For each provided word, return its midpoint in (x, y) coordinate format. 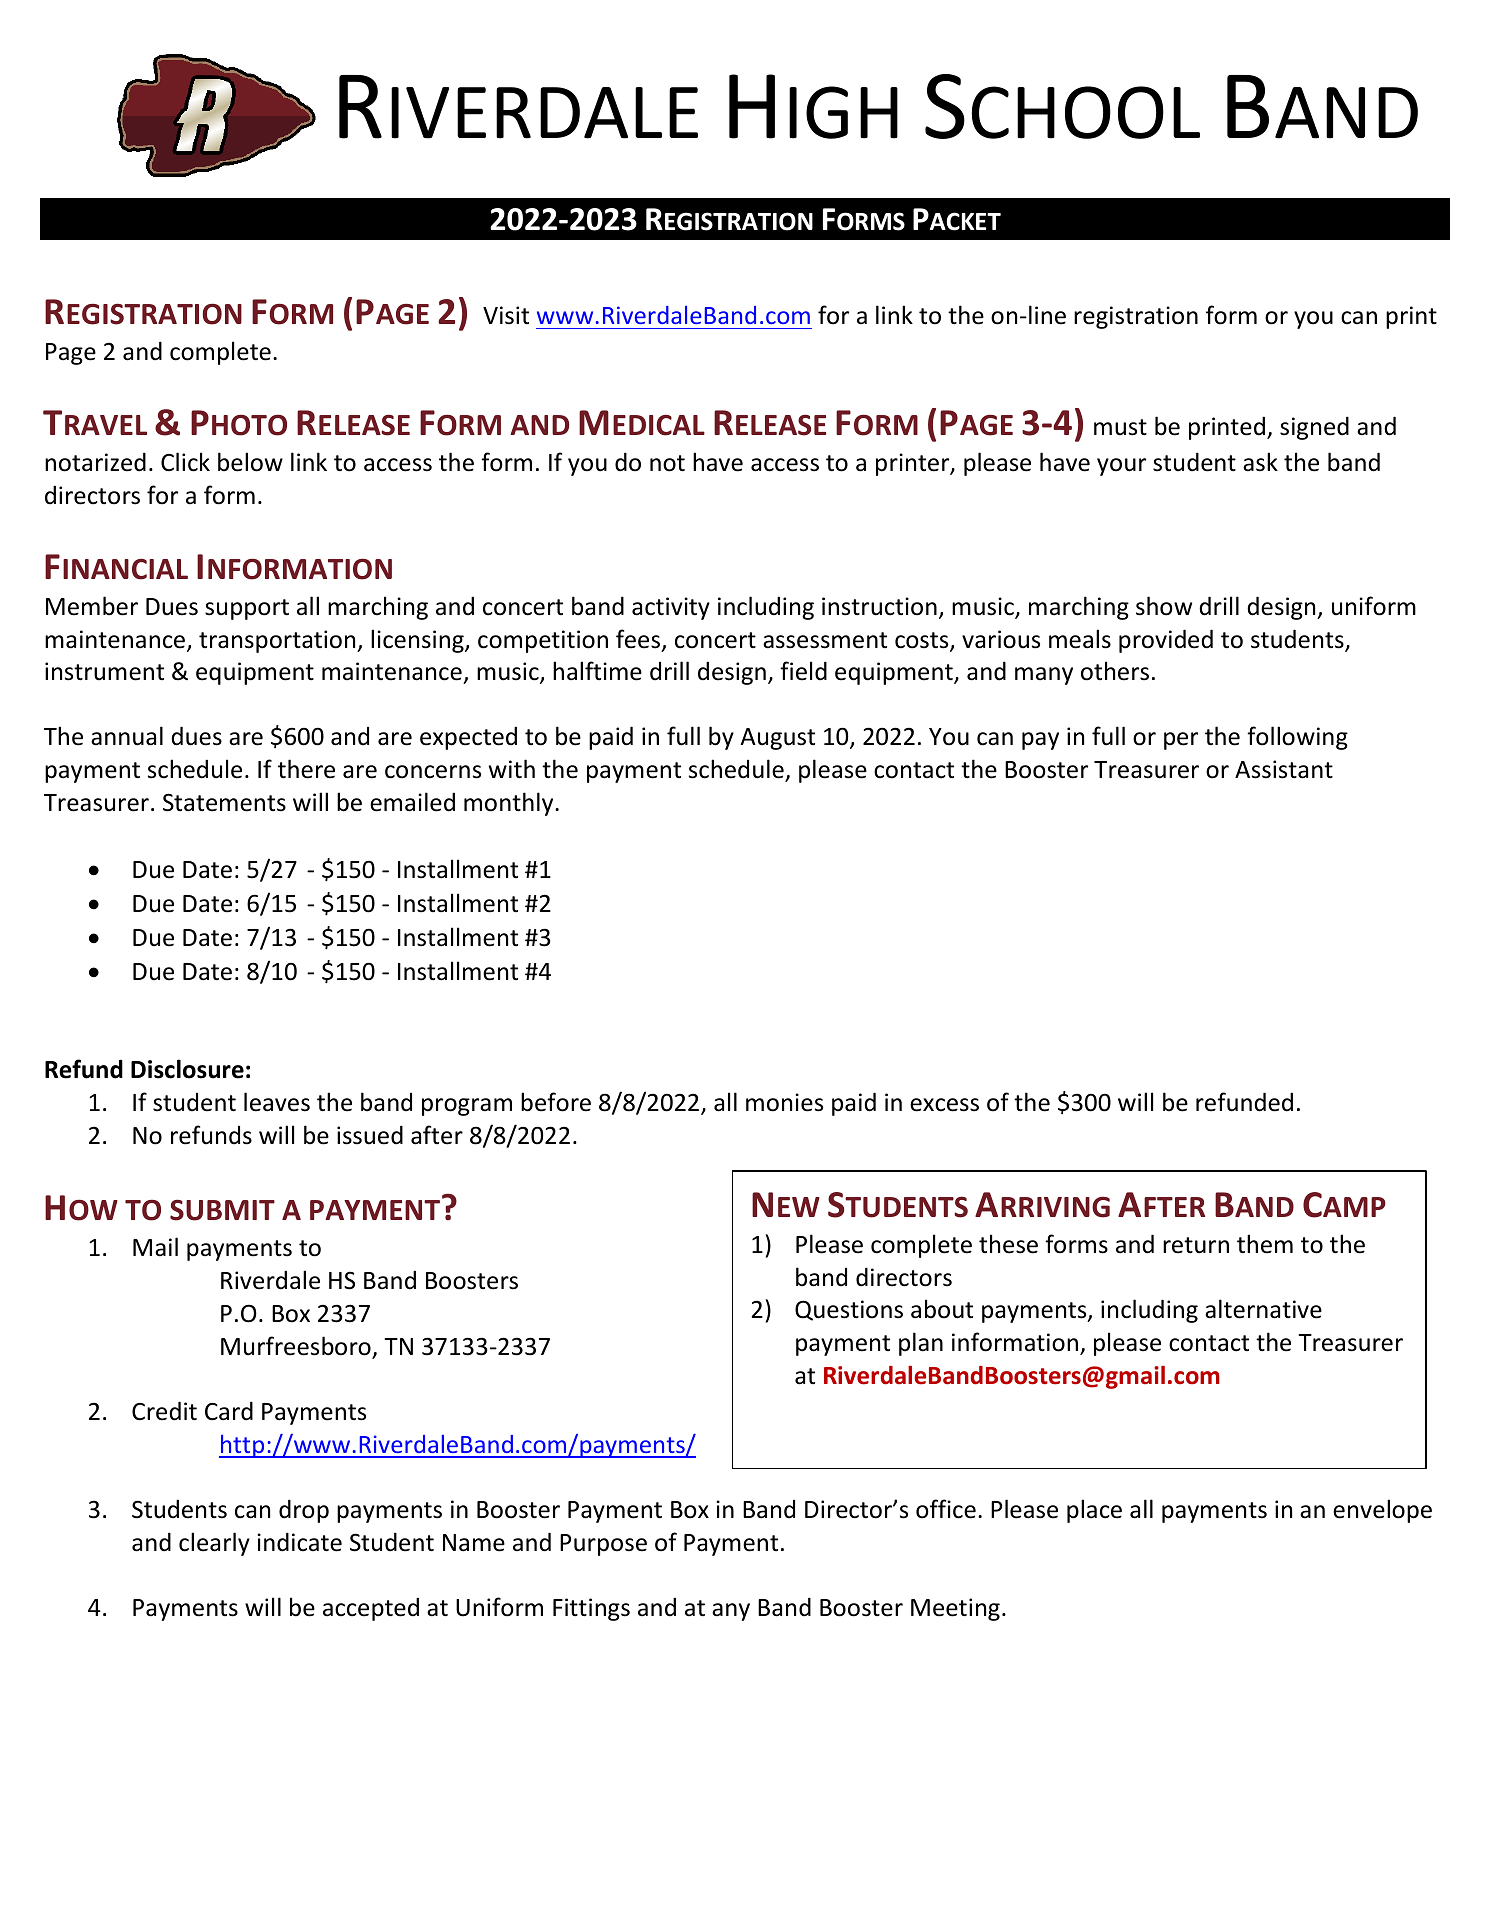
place (1094, 1511)
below (250, 462)
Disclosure (187, 1069)
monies (784, 1102)
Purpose (603, 1545)
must (1120, 427)
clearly (214, 1544)
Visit (506, 315)
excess (944, 1105)
